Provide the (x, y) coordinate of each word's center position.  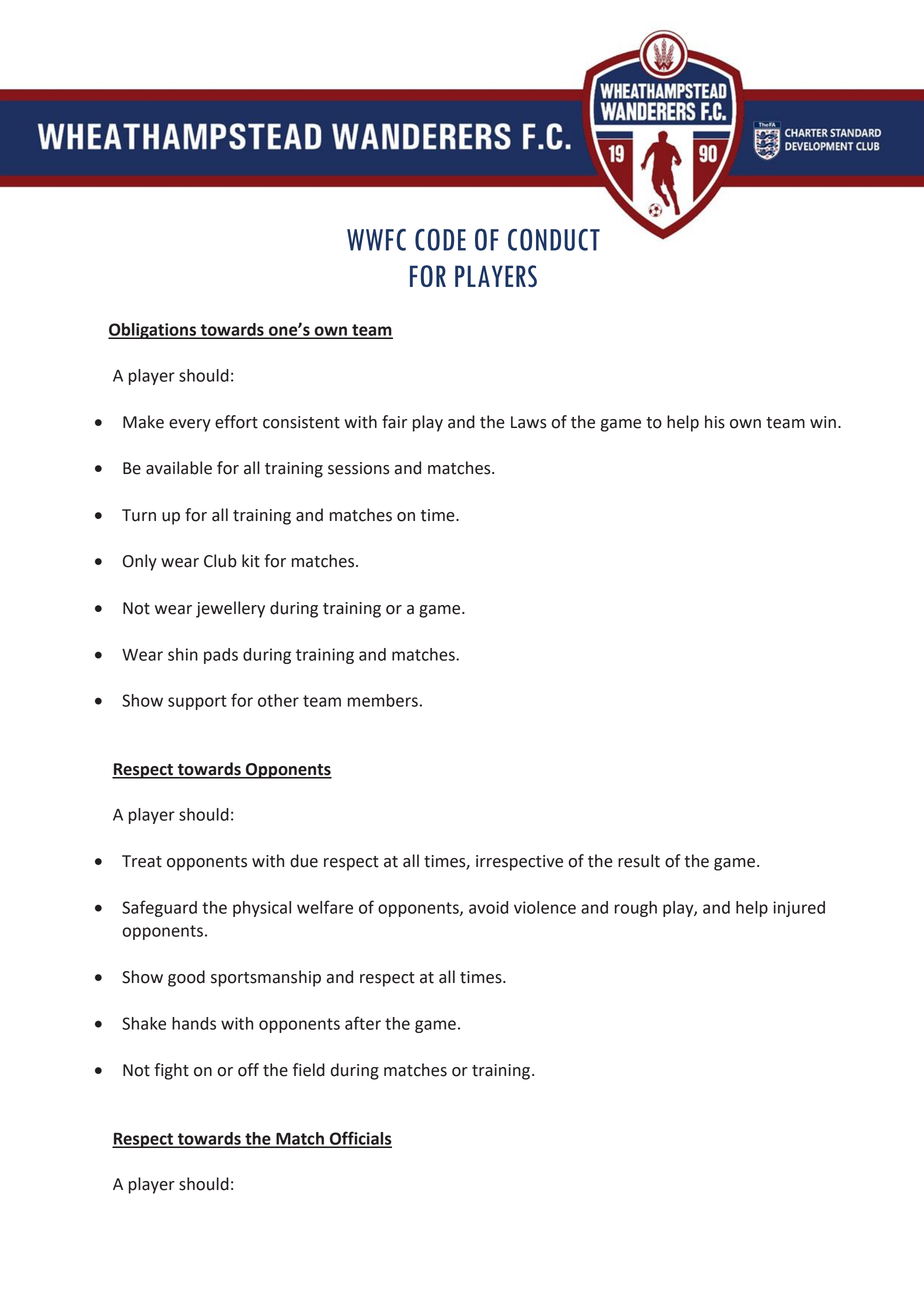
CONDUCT (554, 239)
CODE (440, 239)
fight (171, 1071)
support (197, 702)
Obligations (153, 331)
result (639, 861)
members (383, 700)
